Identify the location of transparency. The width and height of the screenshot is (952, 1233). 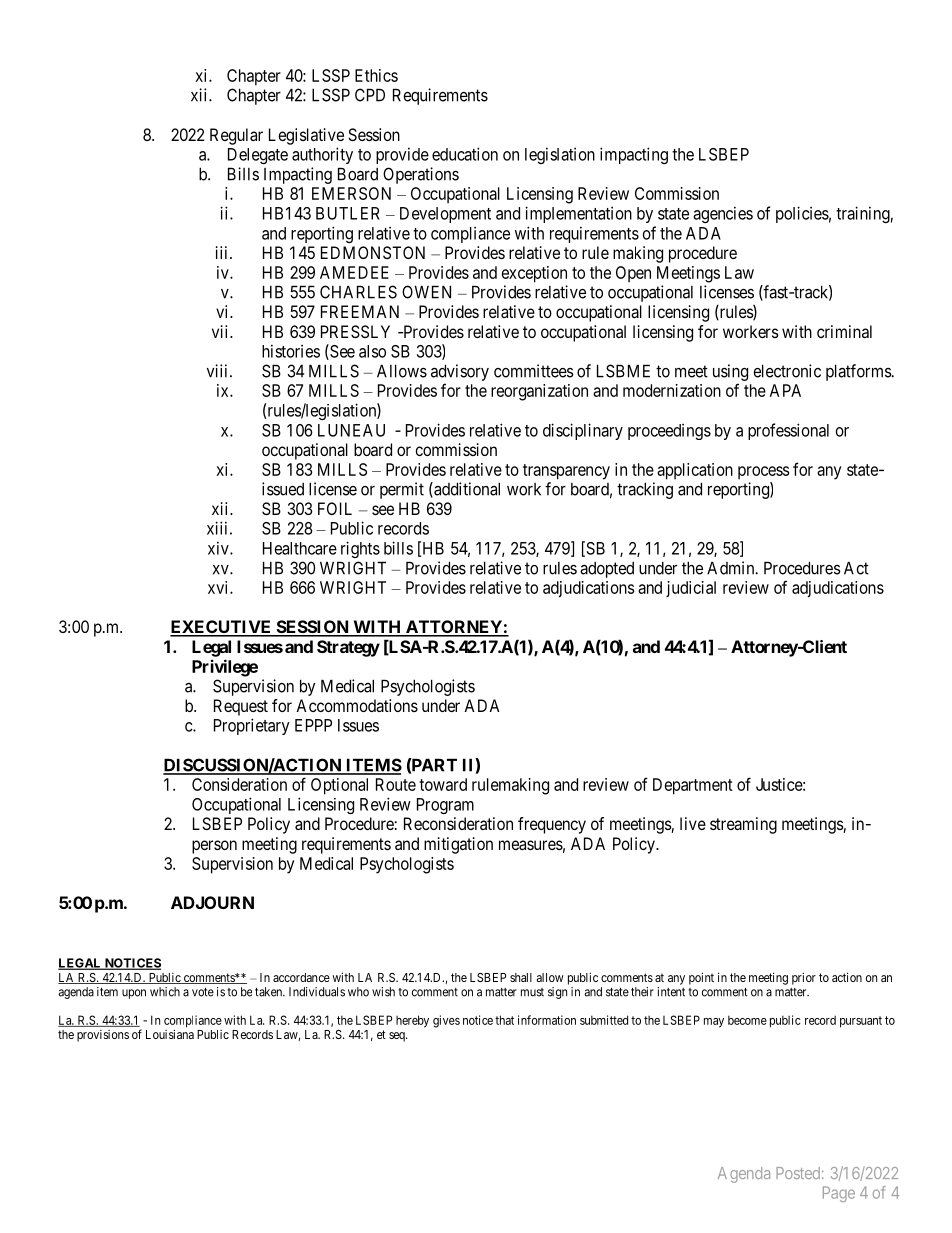
(566, 472).
